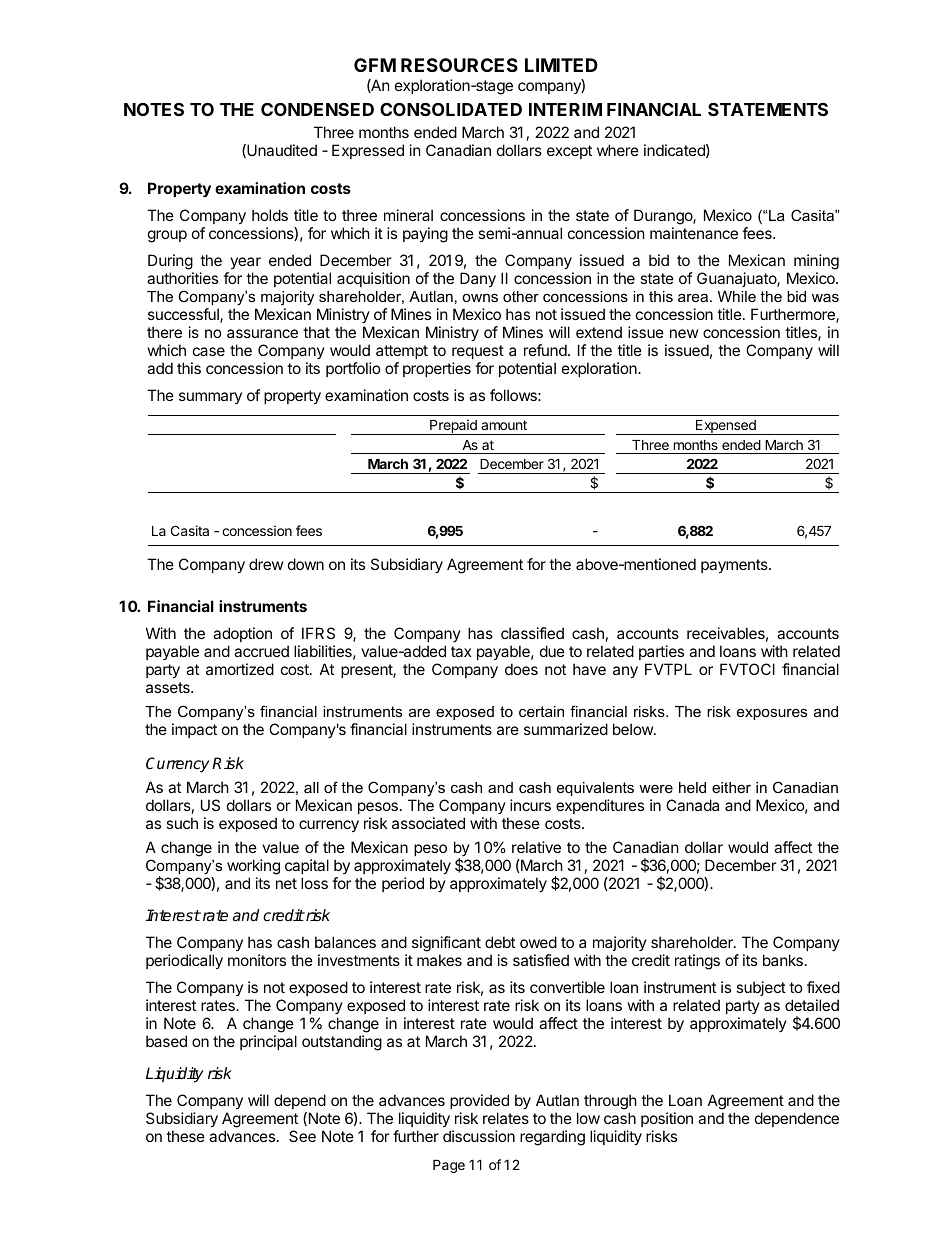 The height and width of the document is (1233, 952). What do you see at coordinates (667, 1119) in the document?
I see `position` at bounding box center [667, 1119].
